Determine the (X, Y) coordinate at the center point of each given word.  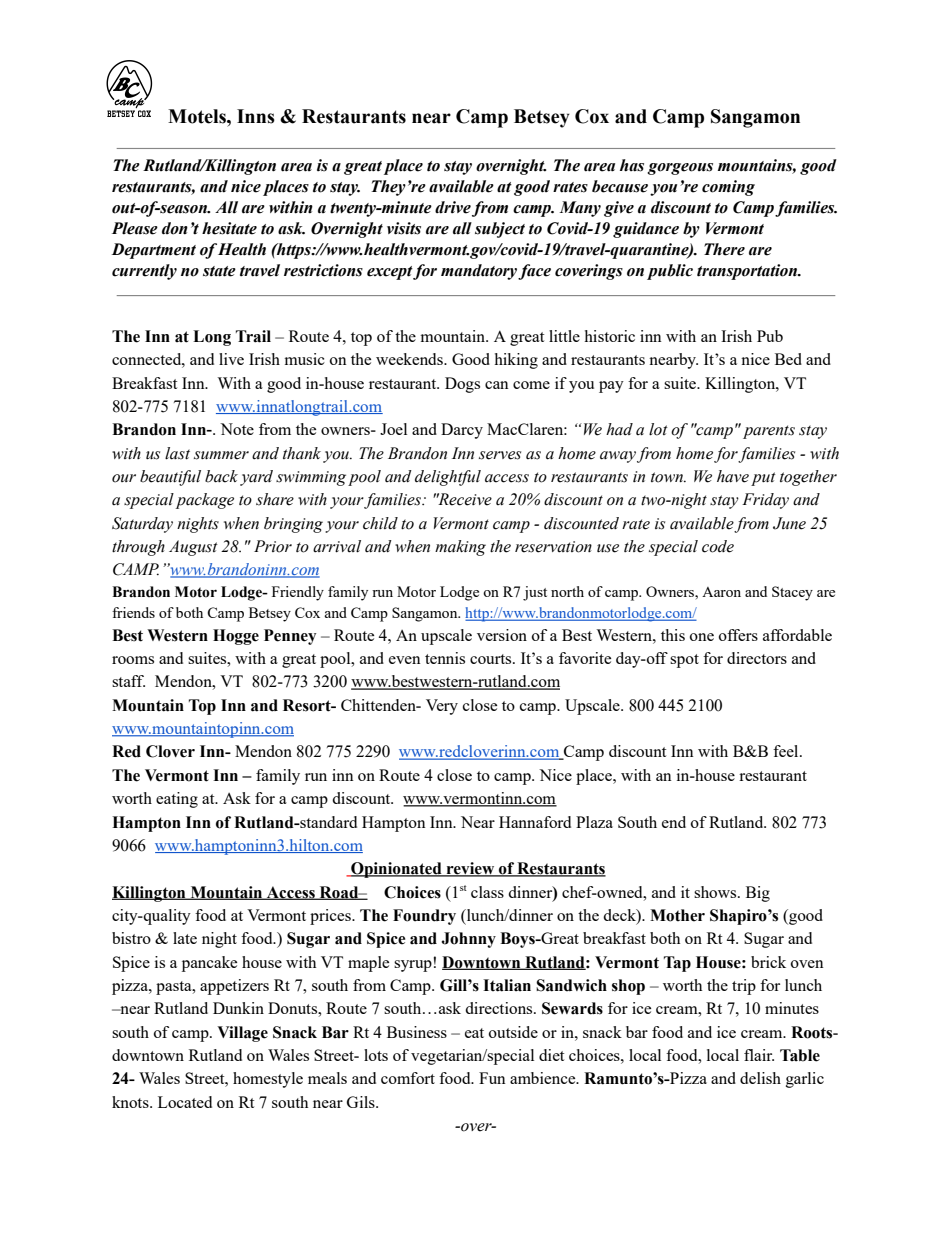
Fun (492, 1078)
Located (185, 1102)
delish (760, 1078)
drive (453, 207)
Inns (256, 116)
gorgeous (680, 169)
